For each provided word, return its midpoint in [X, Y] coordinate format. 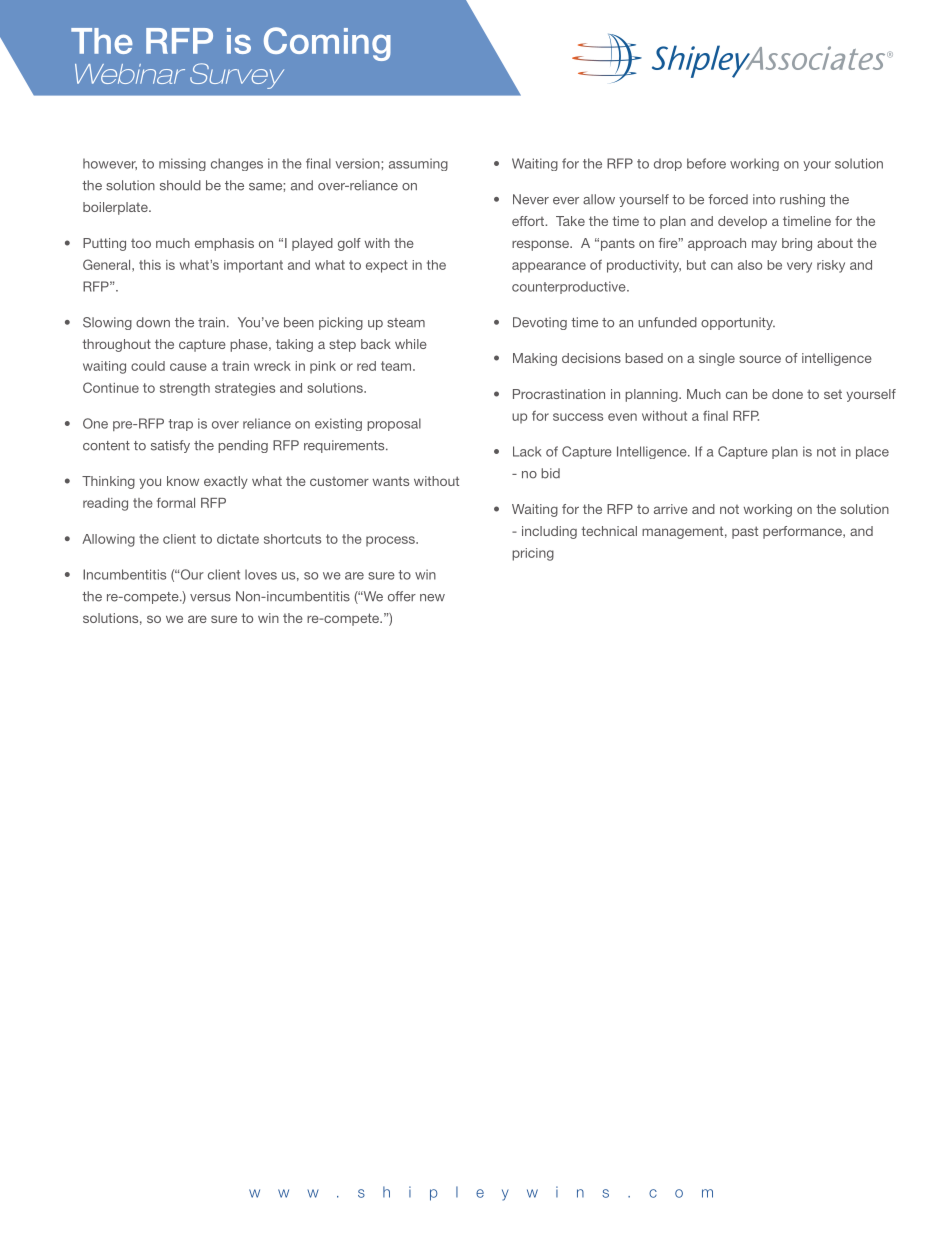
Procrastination [559, 394]
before [706, 163]
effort [529, 221]
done [787, 394]
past [745, 532]
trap [181, 425]
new [432, 598]
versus [210, 598]
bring [797, 244]
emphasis [224, 244]
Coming [327, 44]
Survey [237, 76]
